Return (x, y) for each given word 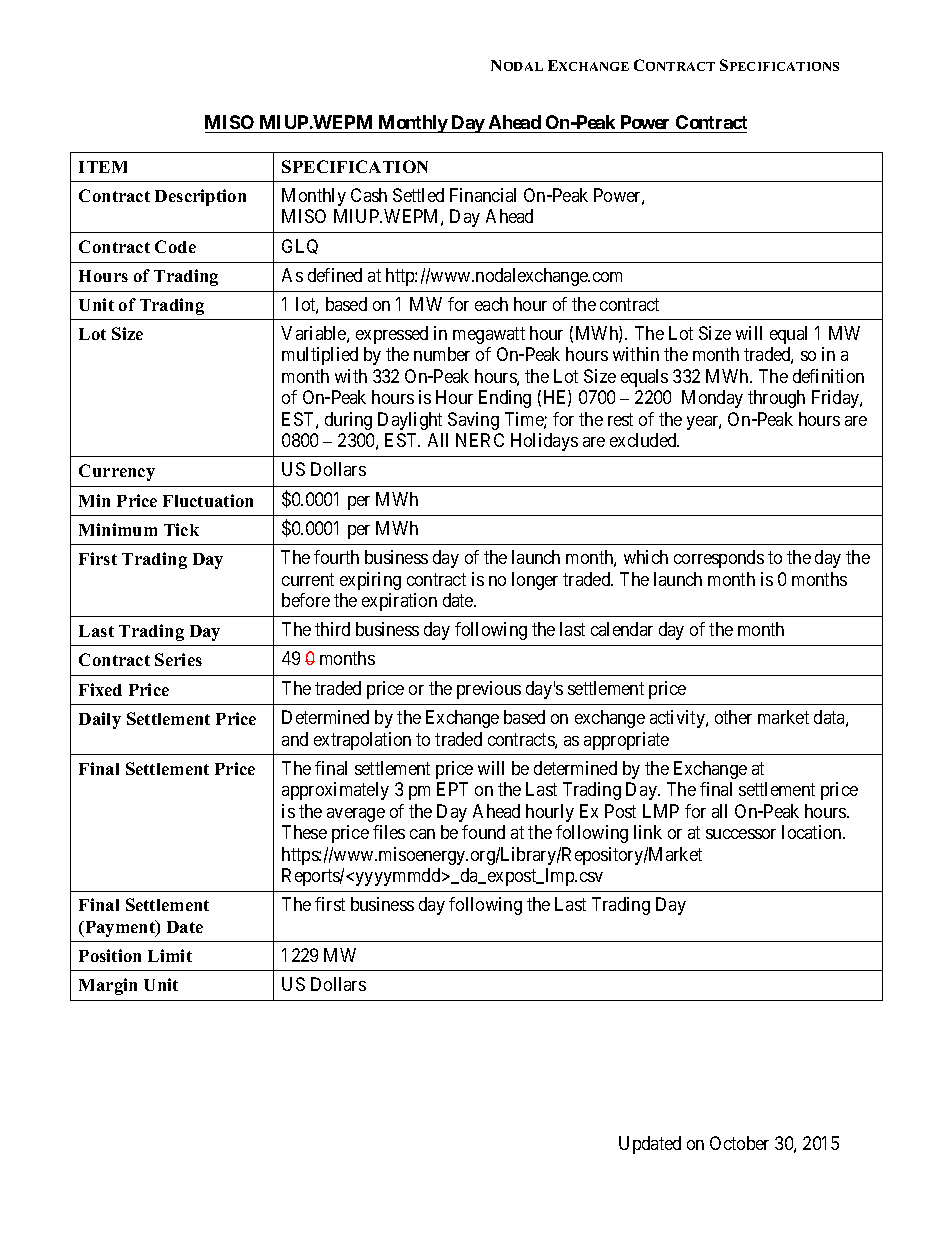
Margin (108, 986)
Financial (483, 195)
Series (178, 659)
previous (489, 690)
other (733, 717)
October (739, 1143)
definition (828, 376)
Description (200, 197)
